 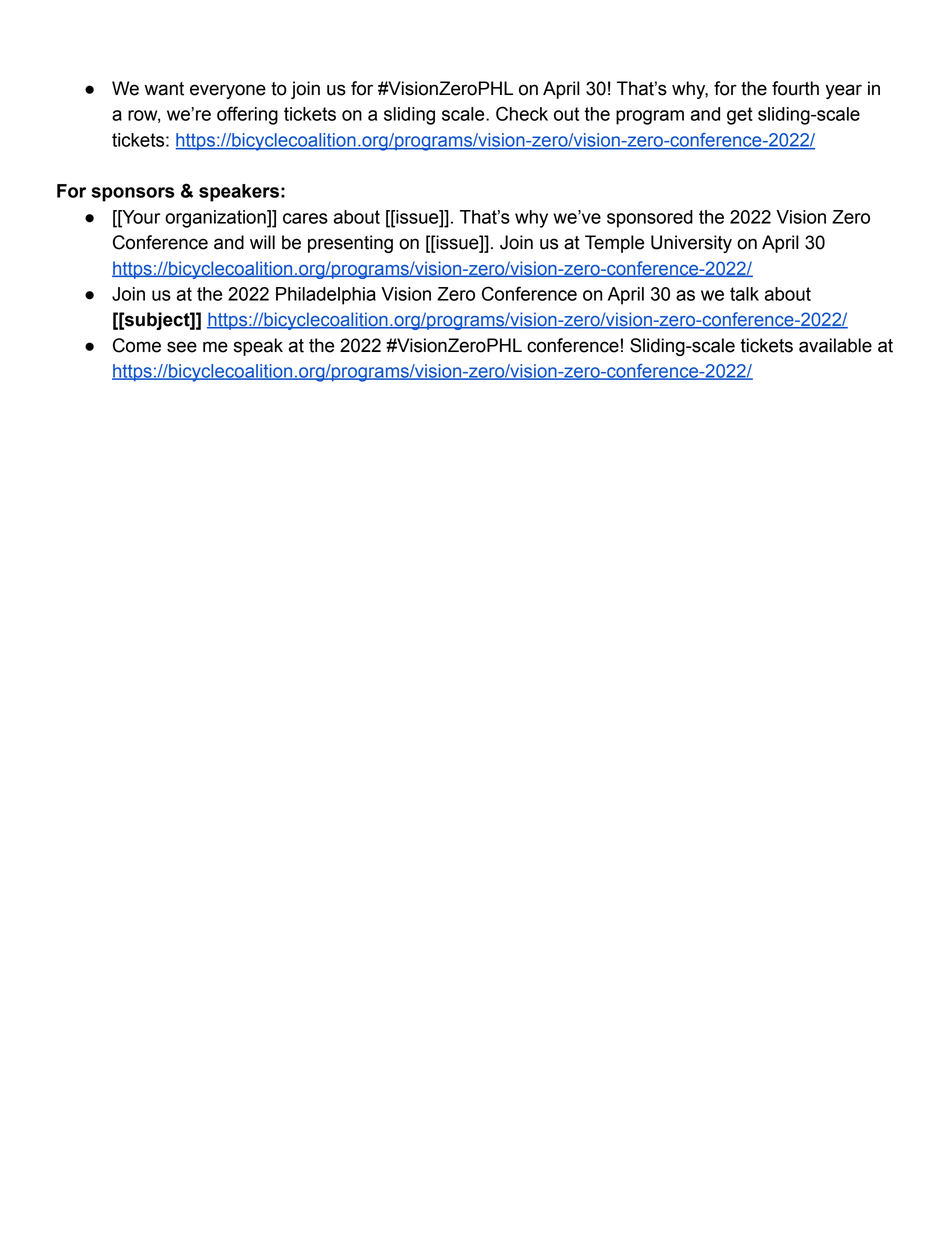 What do you see at coordinates (614, 244) in the screenshot?
I see `Temple` at bounding box center [614, 244].
